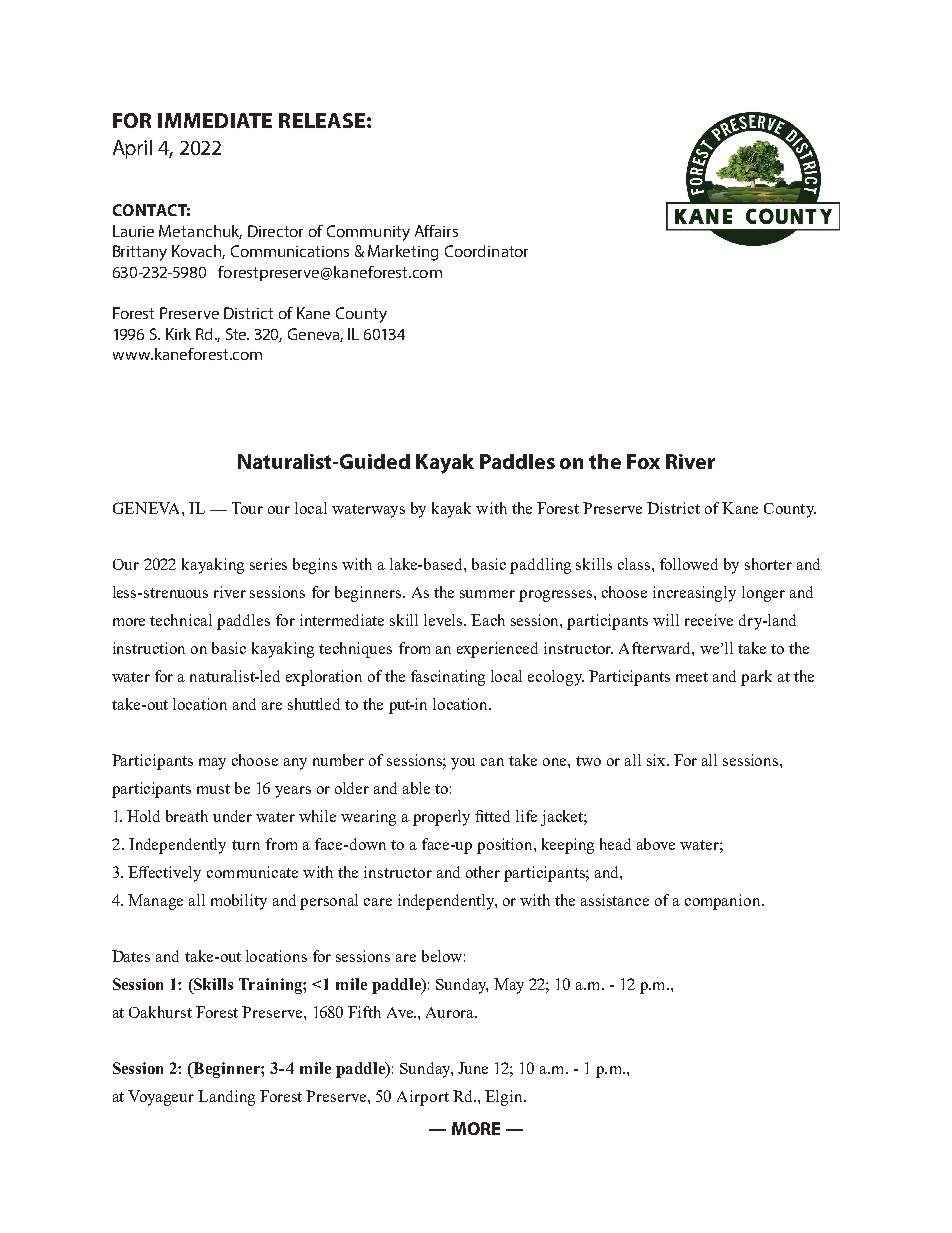 The height and width of the image is (1233, 952). Describe the element at coordinates (444, 620) in the image. I see `levels` at that location.
